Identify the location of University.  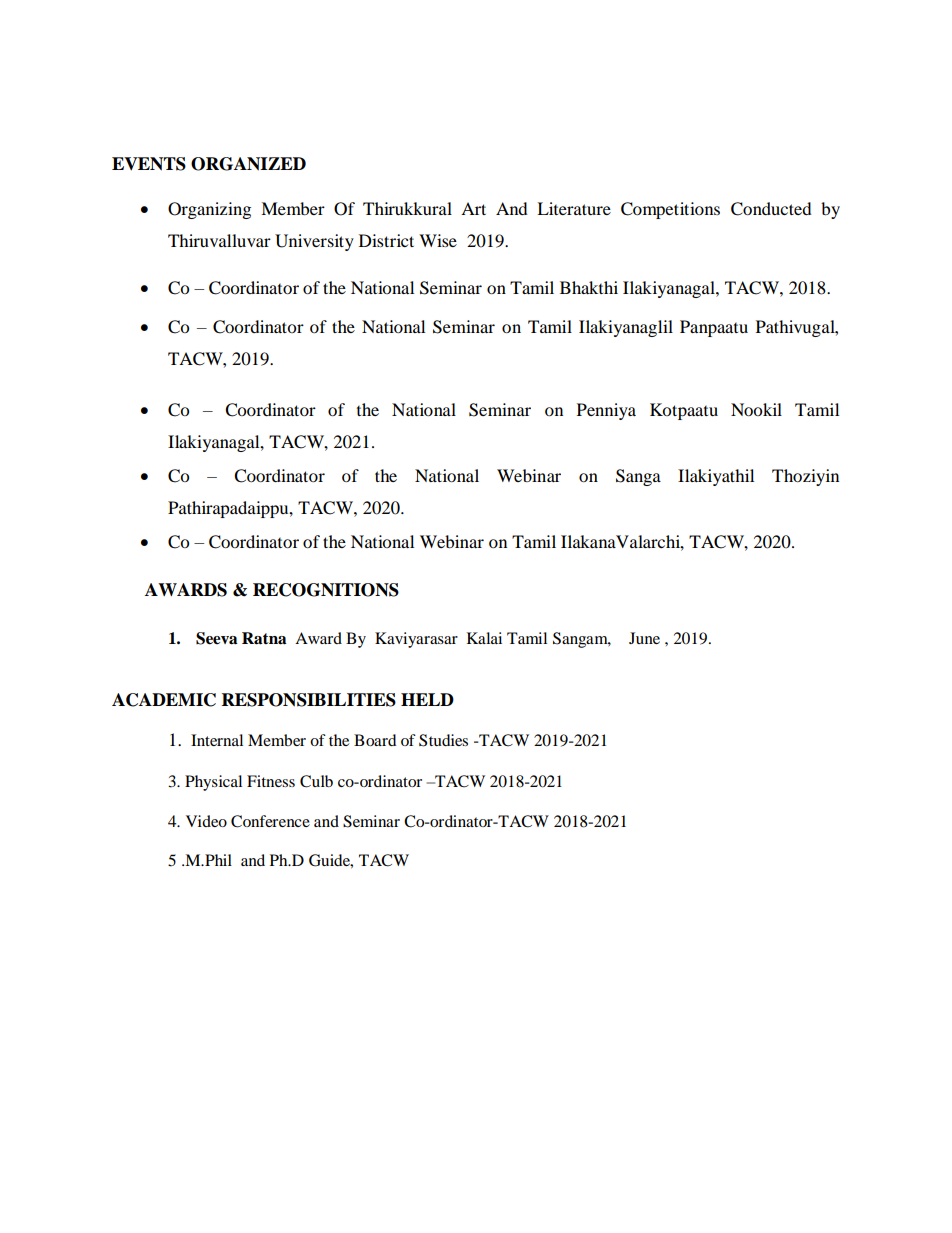
(314, 242).
